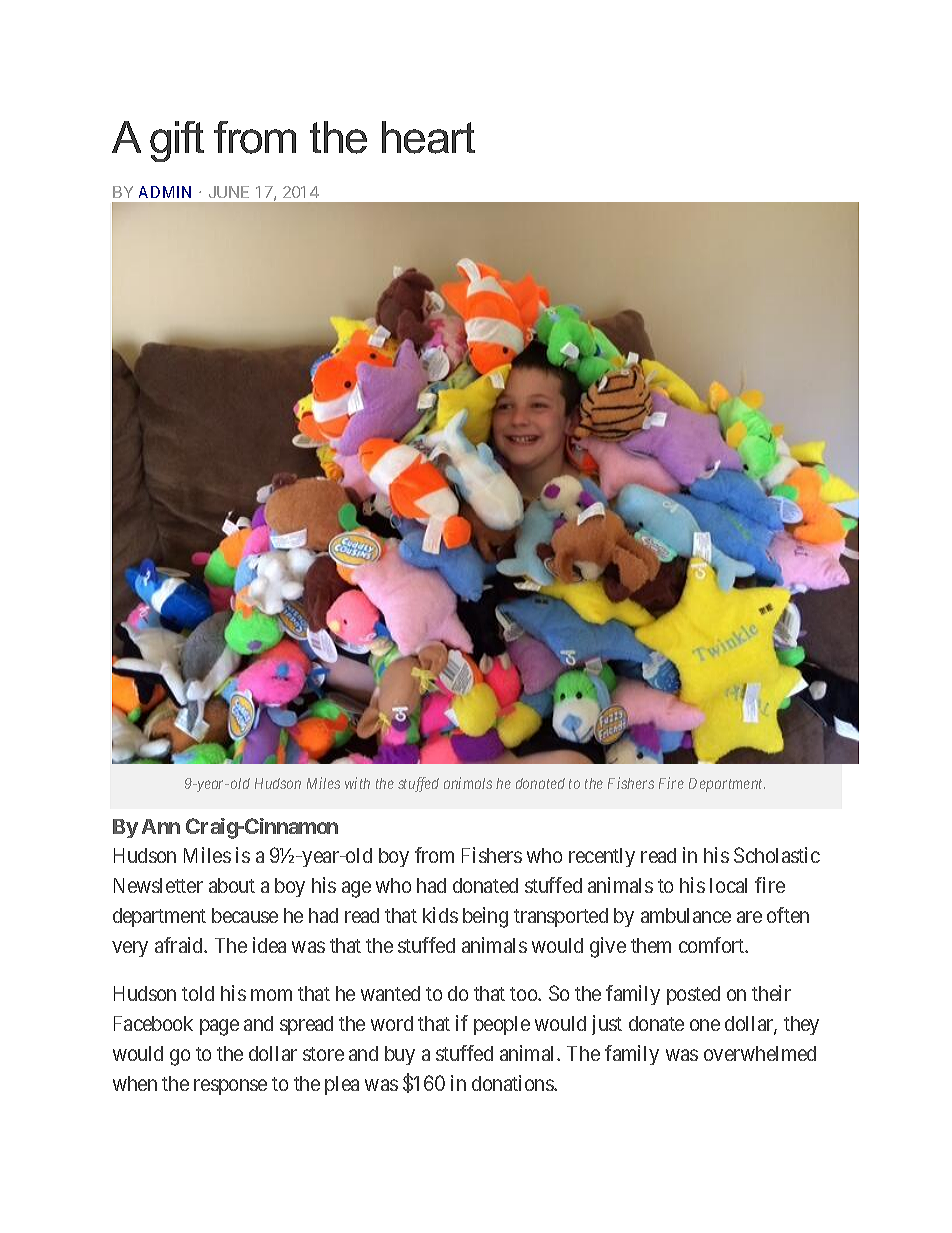  What do you see at coordinates (760, 1053) in the document?
I see `overwhelmed` at bounding box center [760, 1053].
